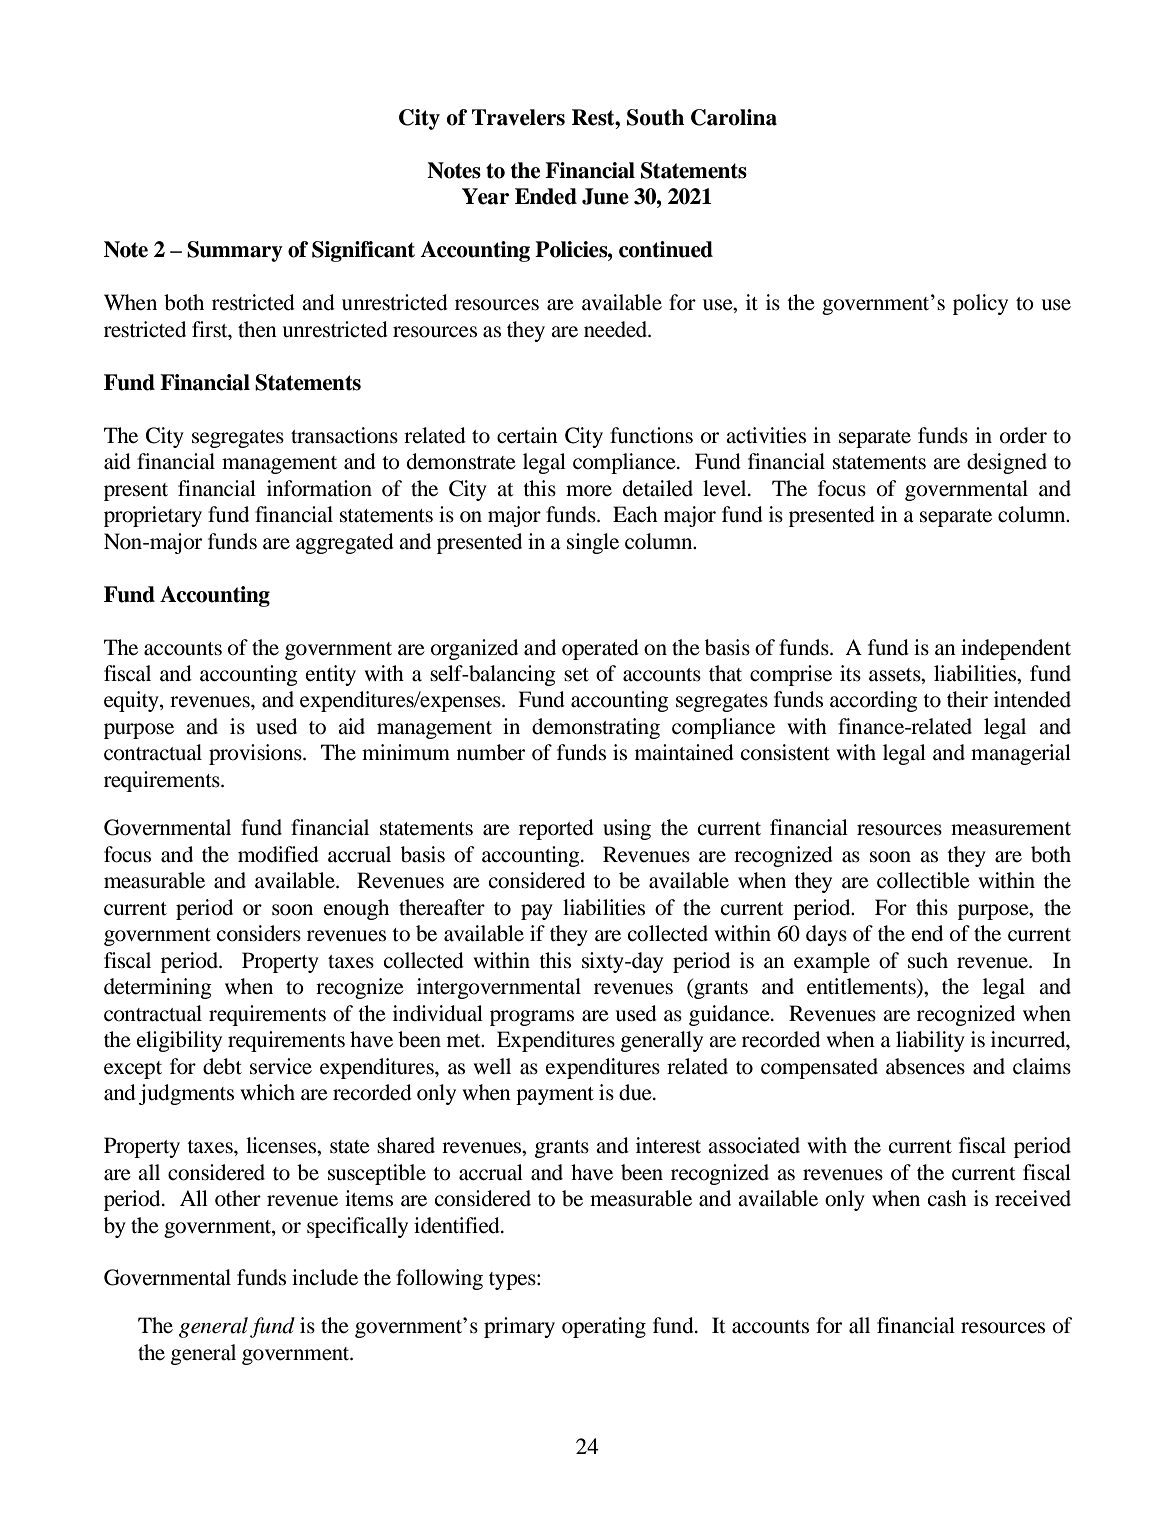 Image resolution: width=1175 pixels, height=1520 pixels. I want to click on June, so click(605, 196).
